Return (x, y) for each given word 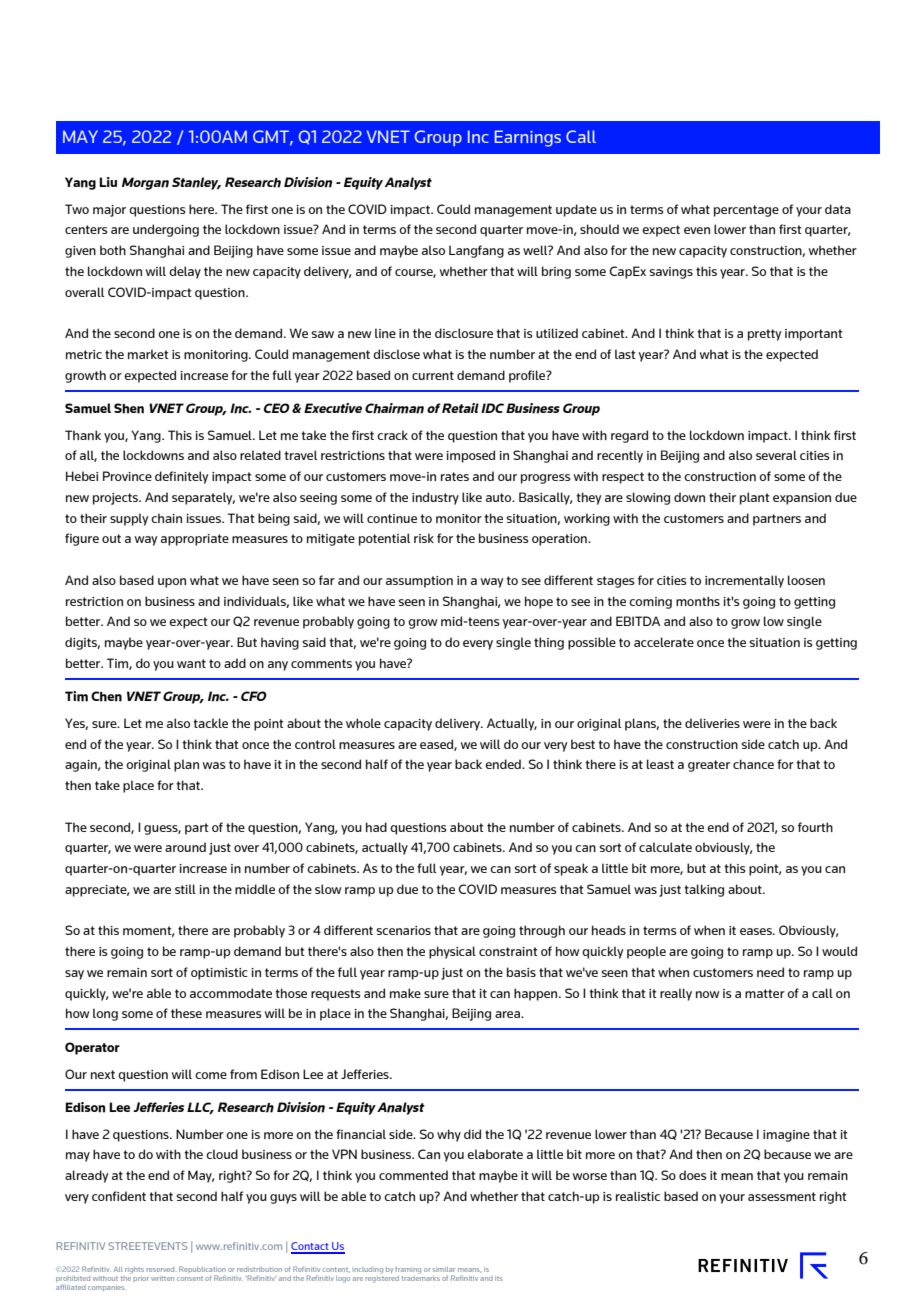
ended (504, 764)
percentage (746, 211)
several (776, 455)
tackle (210, 723)
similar (444, 1269)
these (186, 1013)
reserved (160, 1269)
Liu (108, 182)
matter (765, 993)
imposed (470, 456)
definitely (181, 477)
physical (452, 952)
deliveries (712, 723)
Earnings (528, 138)
